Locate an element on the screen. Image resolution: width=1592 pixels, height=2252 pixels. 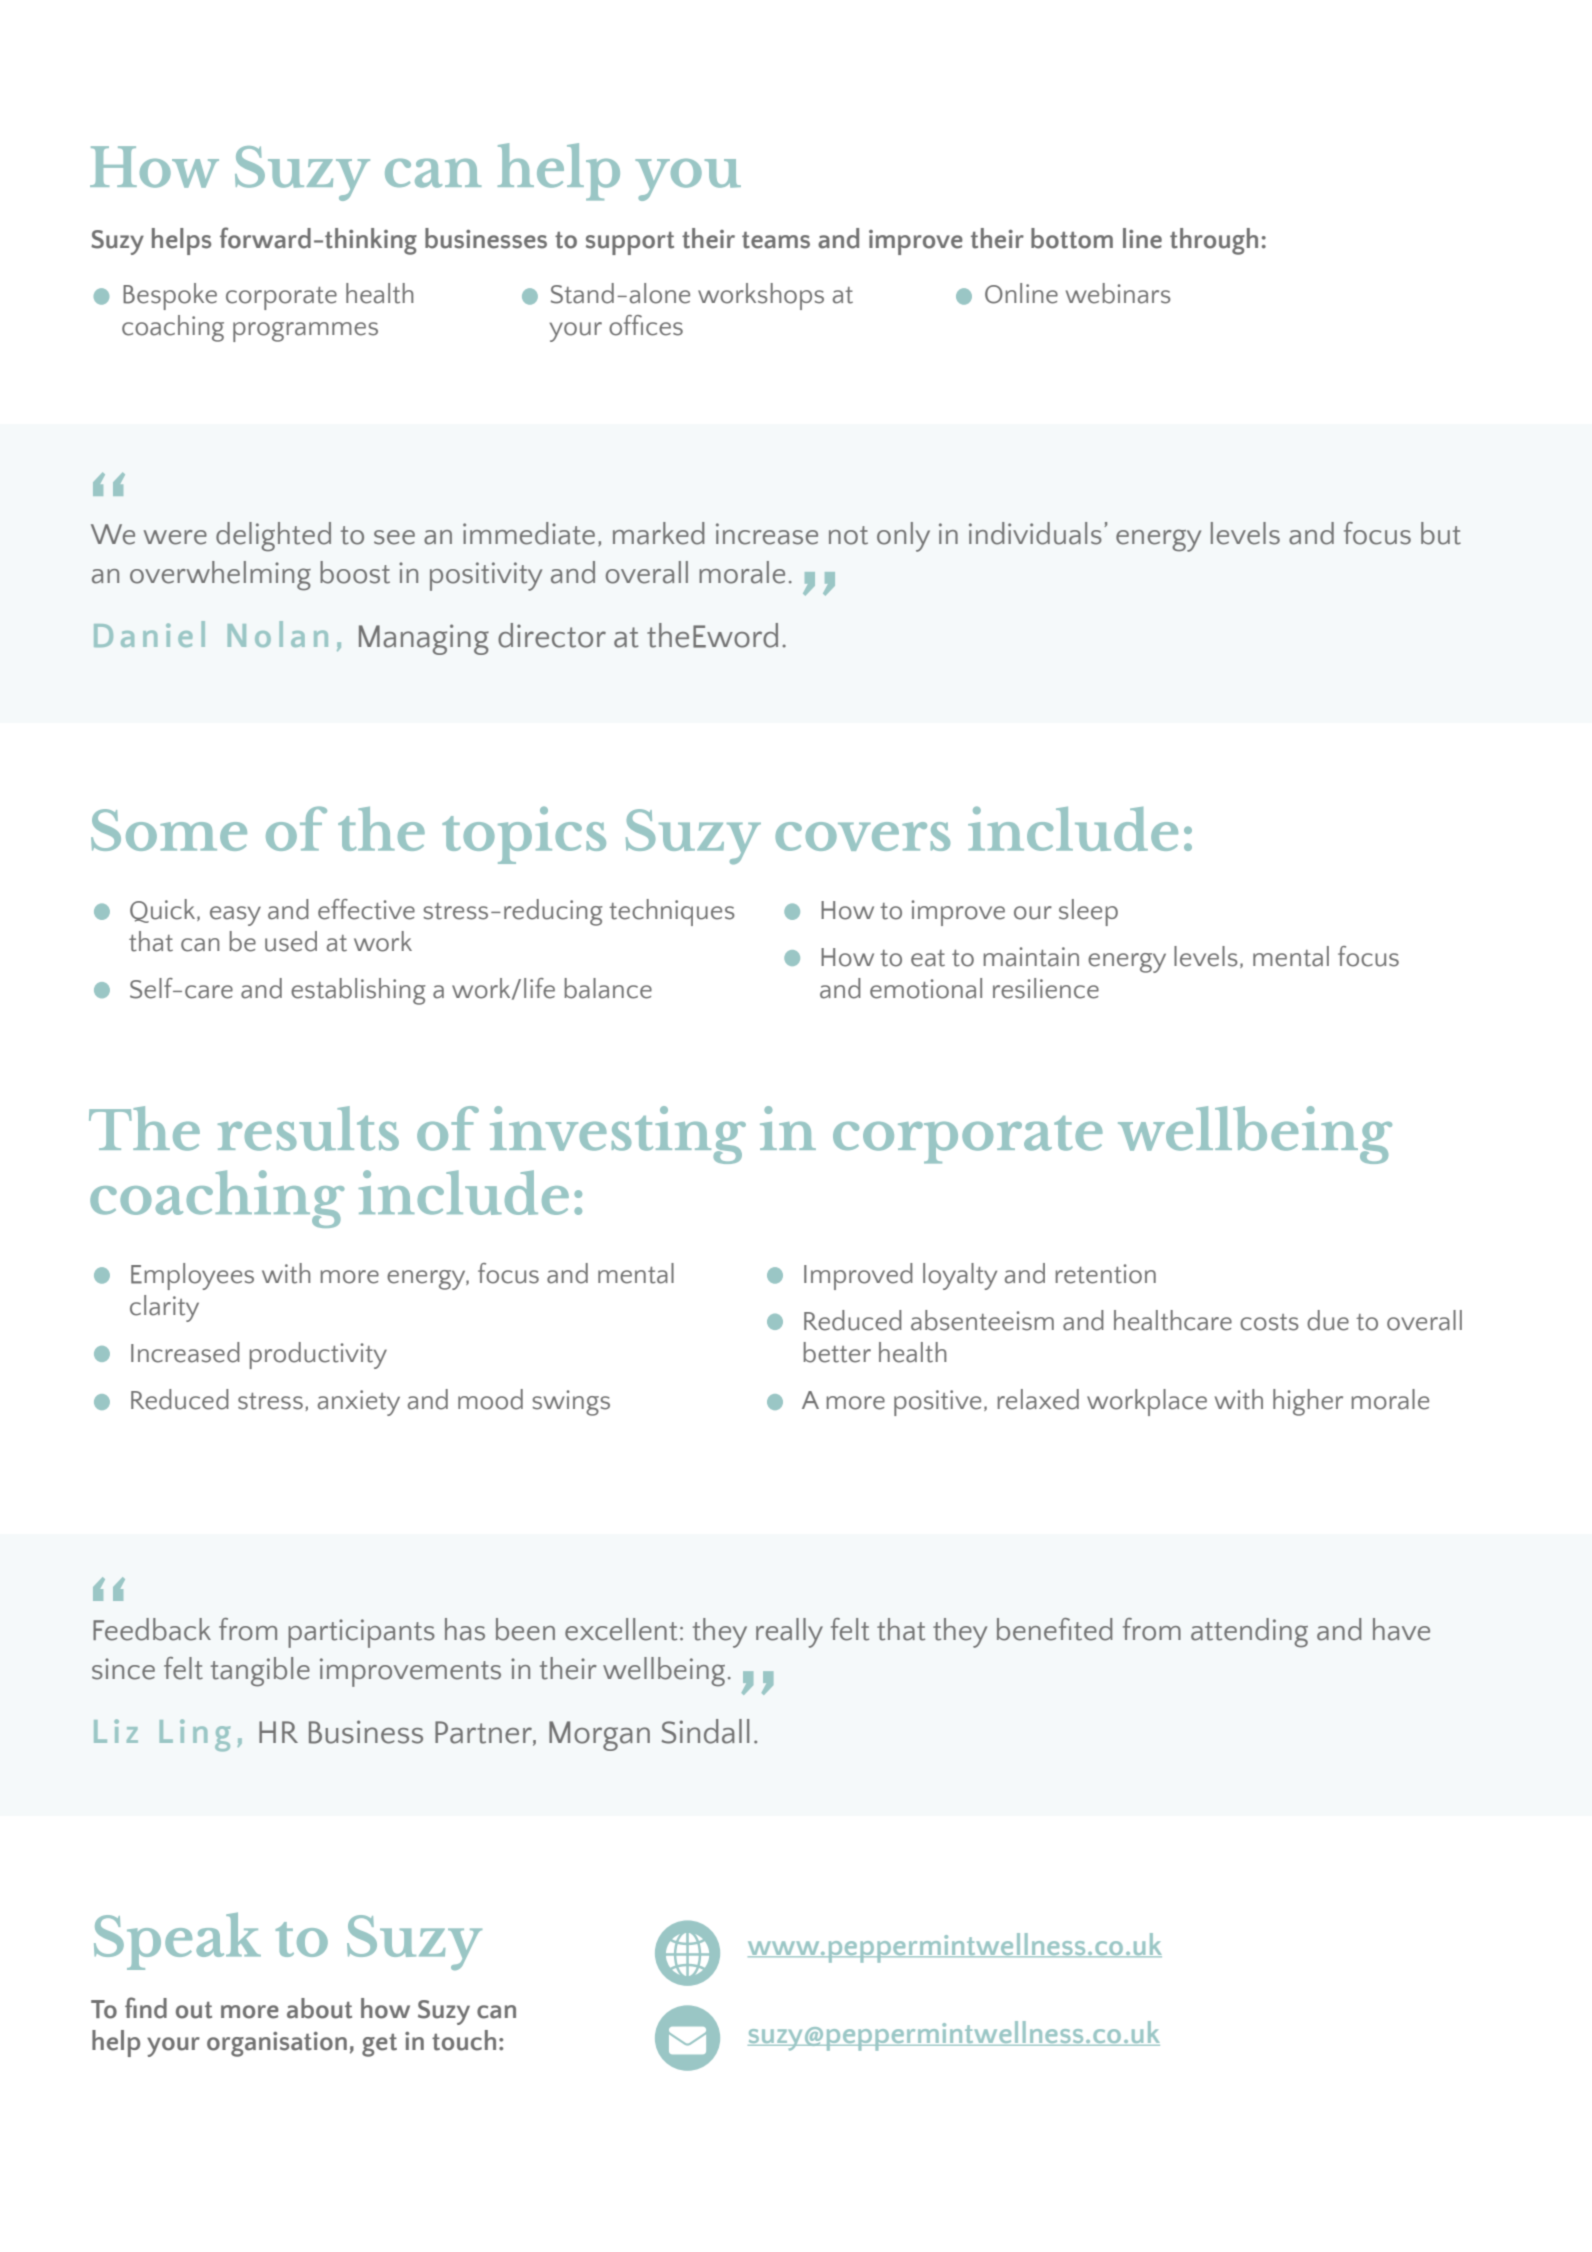
touch is located at coordinates (464, 2040).
